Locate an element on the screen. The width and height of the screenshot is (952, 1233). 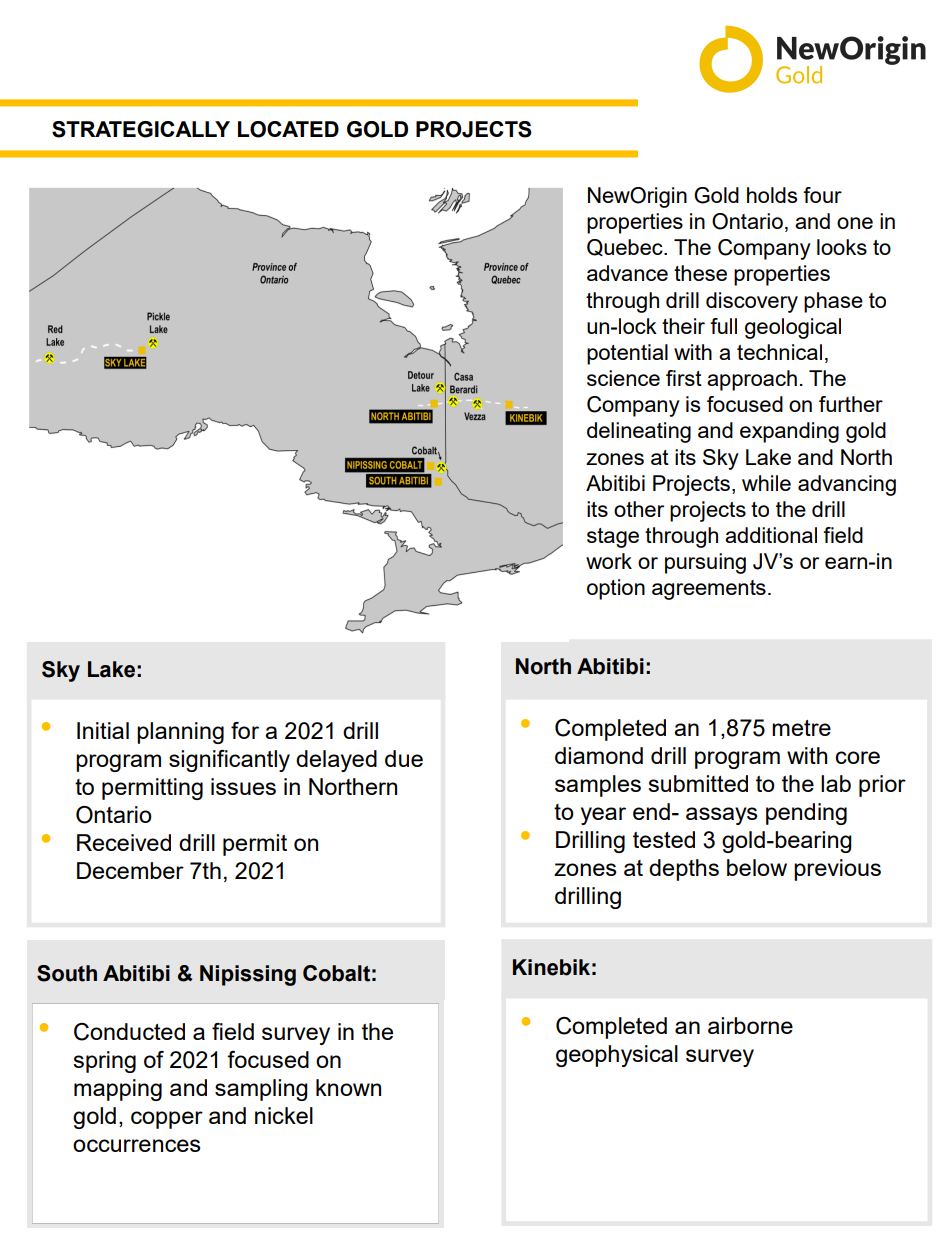
holds is located at coordinates (772, 195).
